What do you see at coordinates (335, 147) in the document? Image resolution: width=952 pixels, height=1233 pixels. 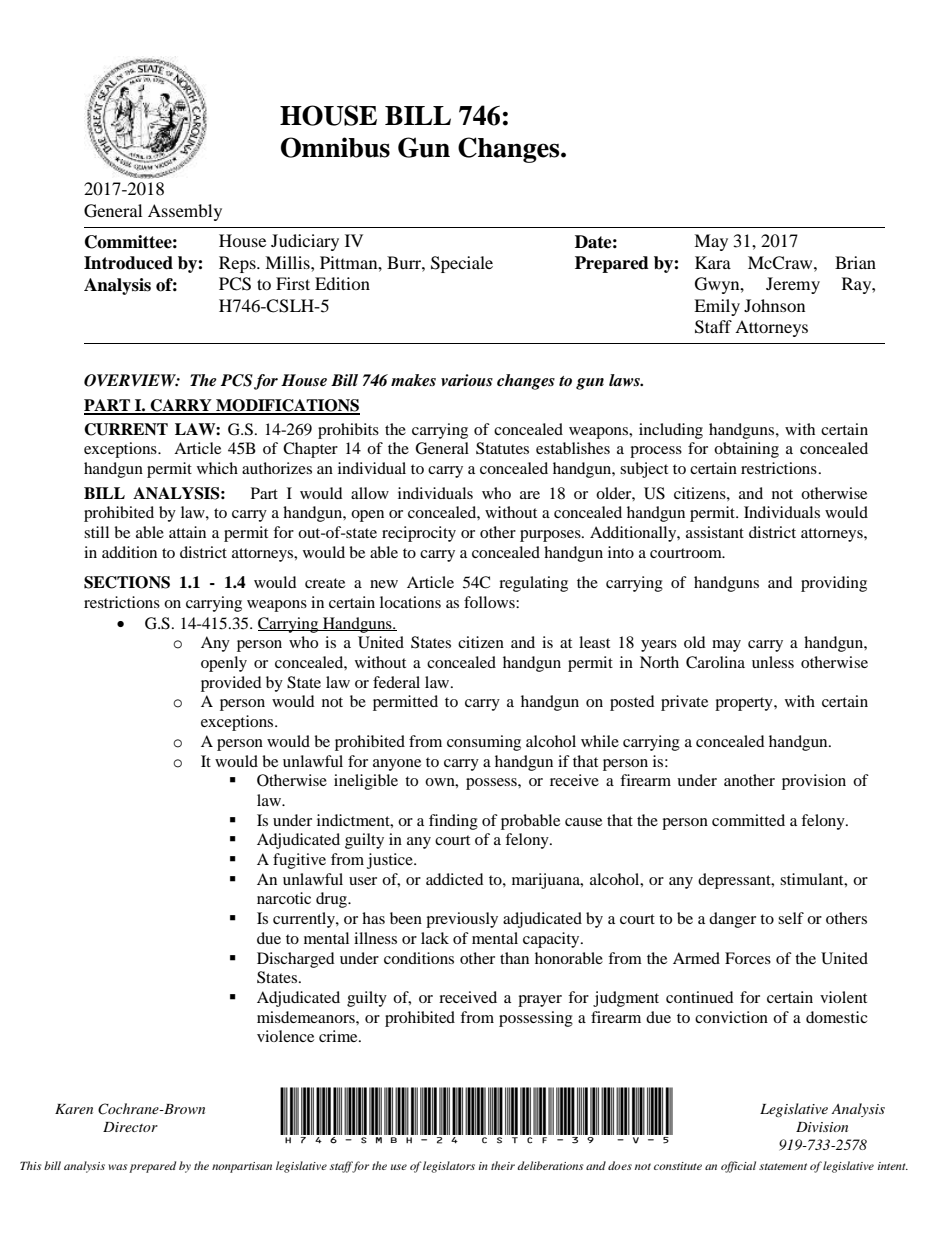 I see `Omnibus` at bounding box center [335, 147].
